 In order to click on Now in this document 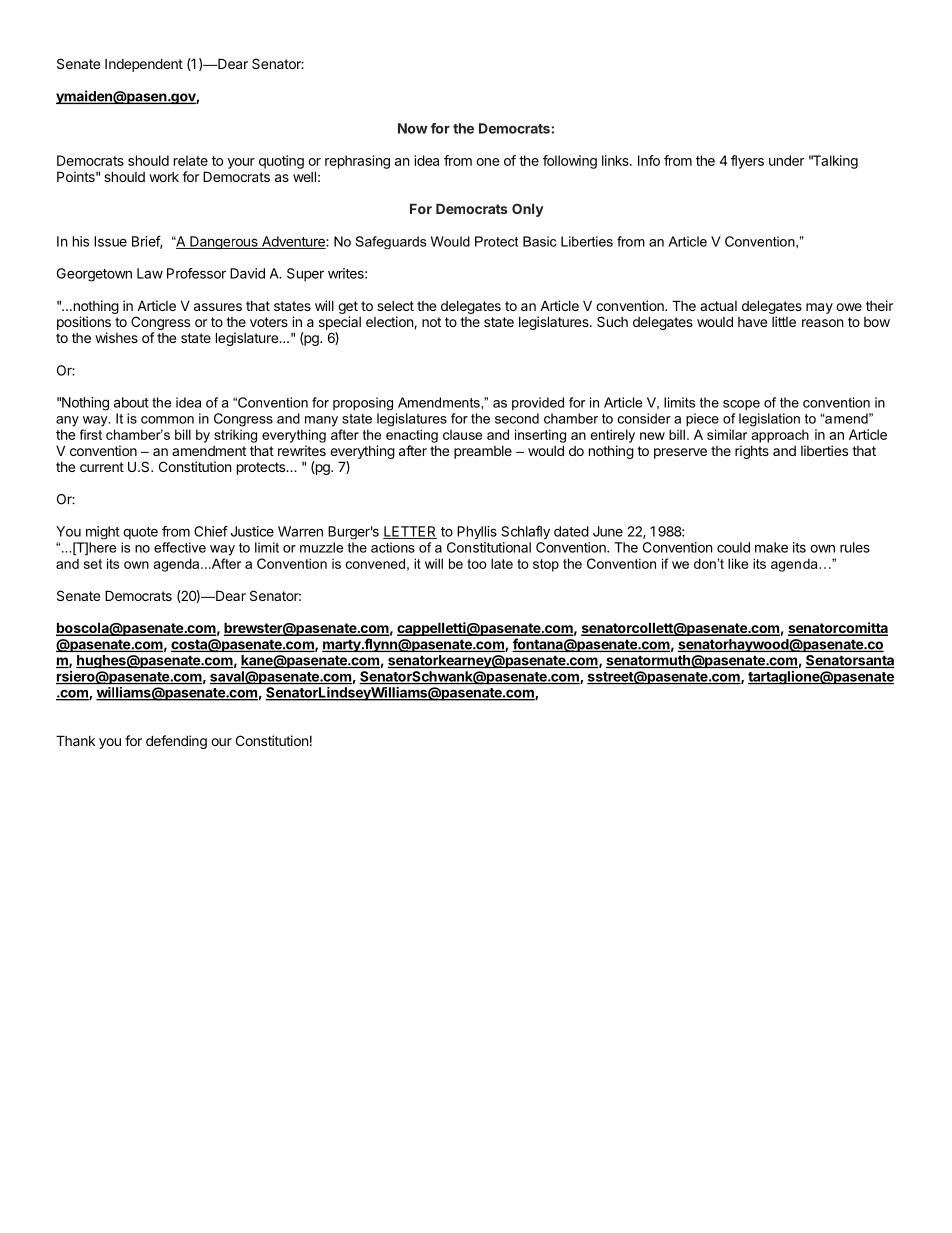, I will do `click(413, 128)`.
